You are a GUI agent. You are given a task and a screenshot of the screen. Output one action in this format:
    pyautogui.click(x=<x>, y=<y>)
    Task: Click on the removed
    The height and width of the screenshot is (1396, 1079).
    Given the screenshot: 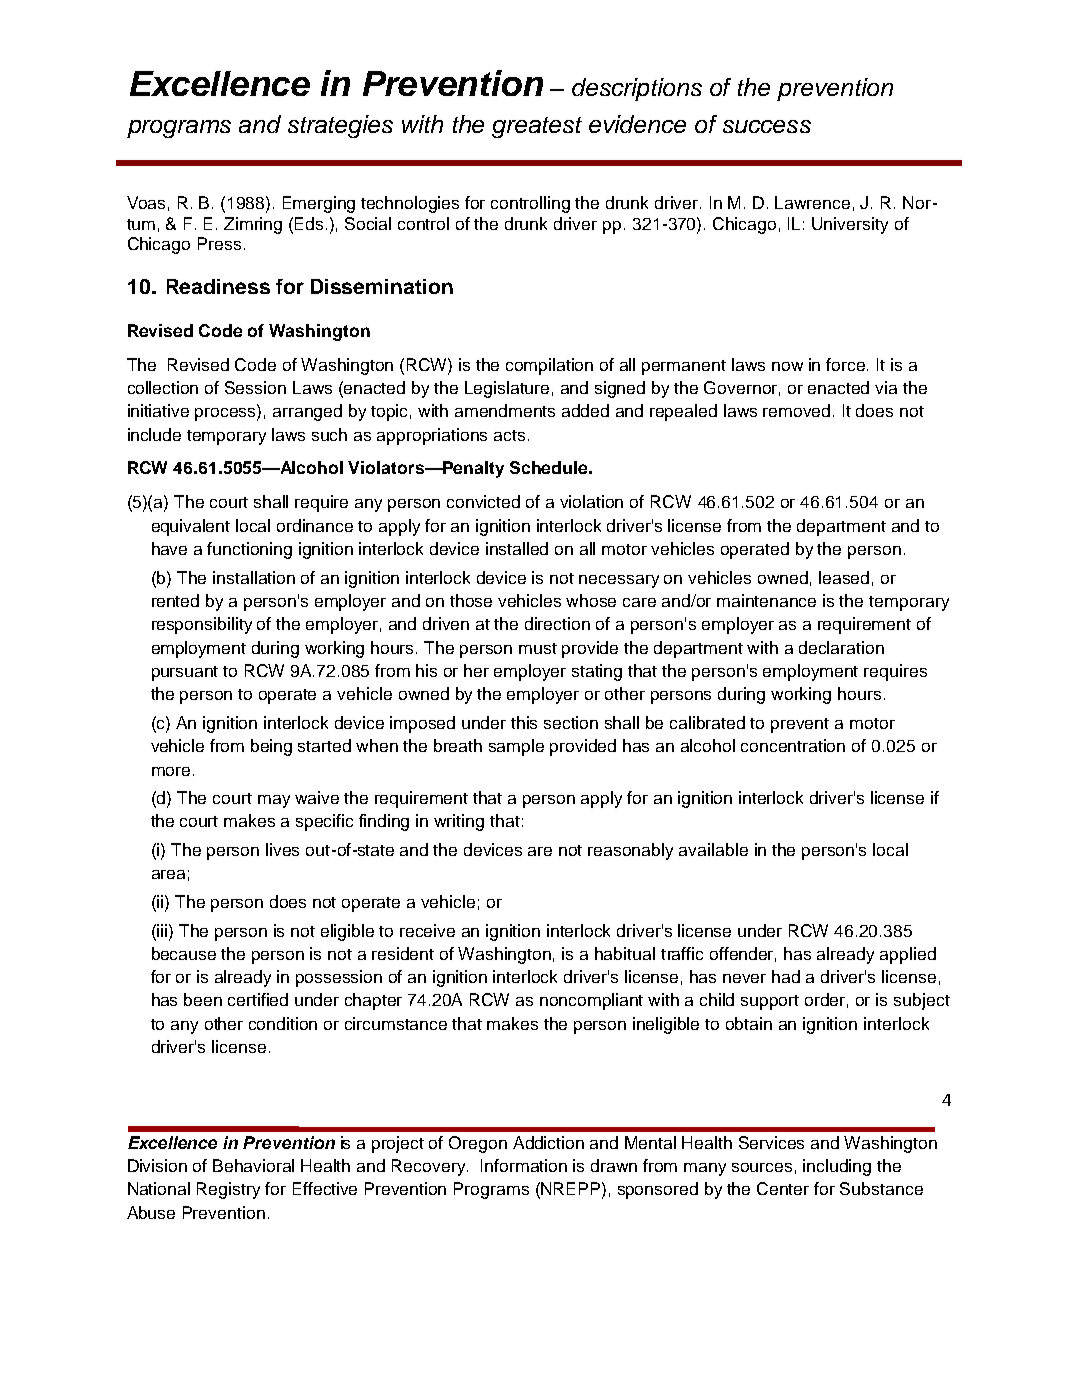 What is the action you would take?
    pyautogui.click(x=796, y=410)
